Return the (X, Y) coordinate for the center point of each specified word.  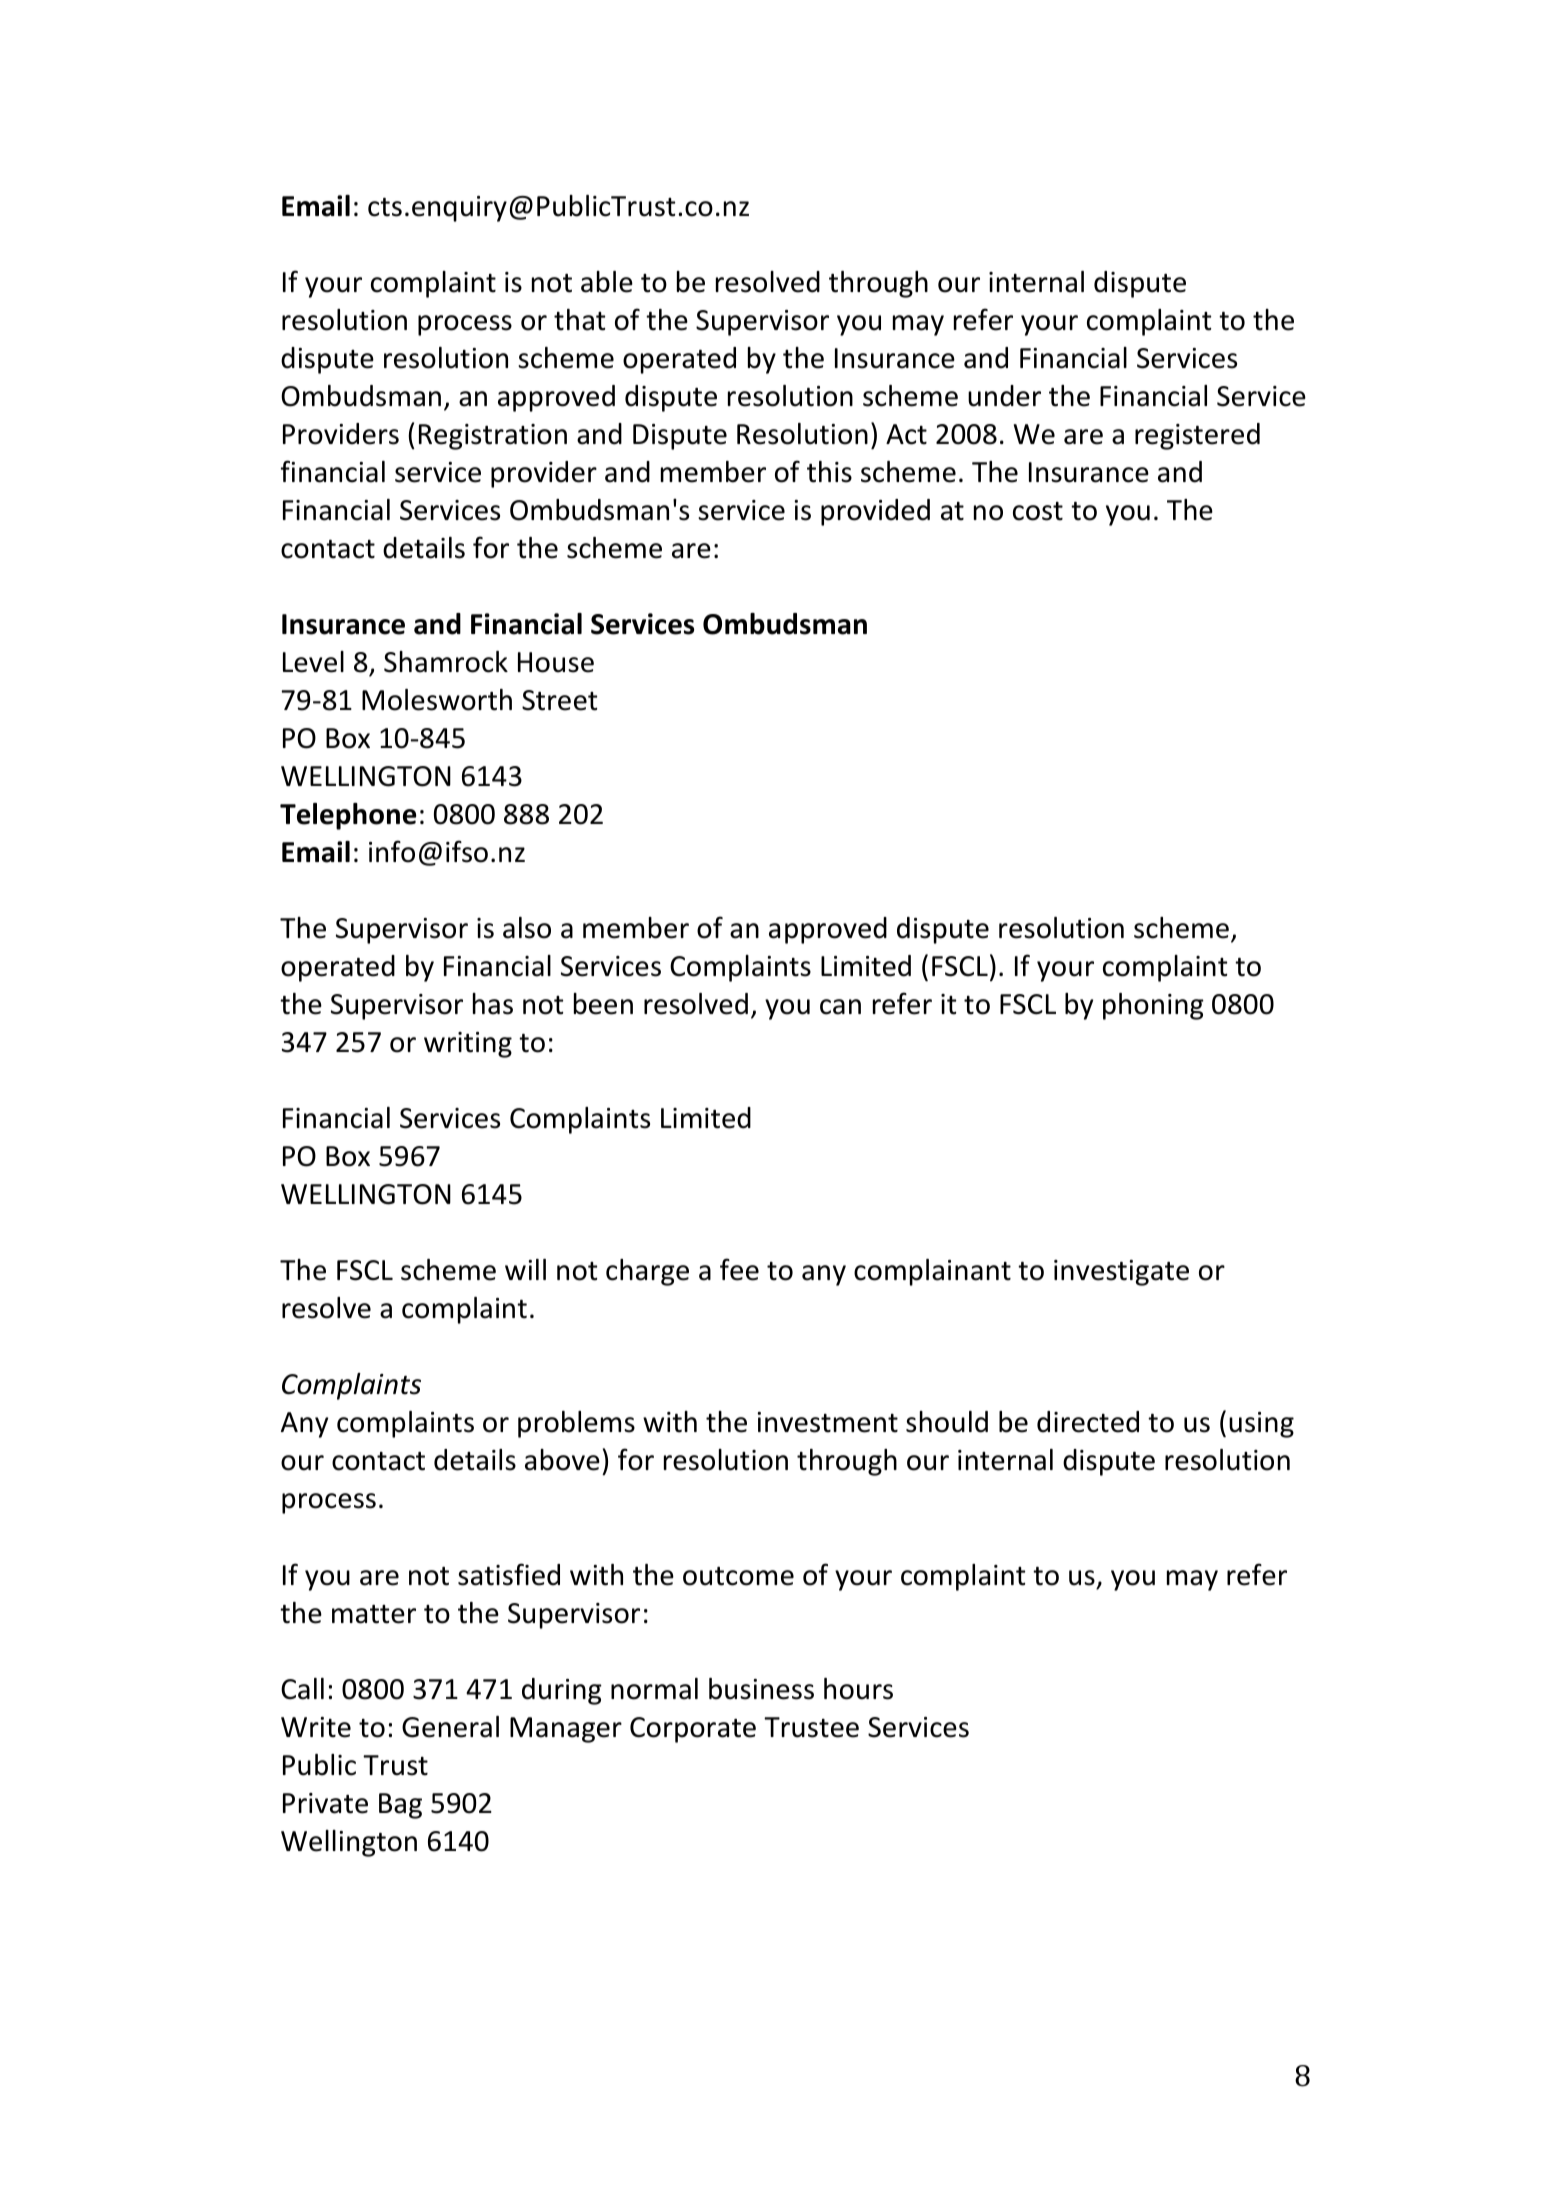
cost (1038, 511)
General (450, 1727)
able (607, 282)
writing (468, 1045)
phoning (1153, 1006)
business (761, 1689)
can (840, 1007)
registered (1197, 436)
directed (1088, 1422)
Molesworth (437, 700)
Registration (493, 437)
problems (576, 1424)
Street (559, 700)
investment (828, 1422)
